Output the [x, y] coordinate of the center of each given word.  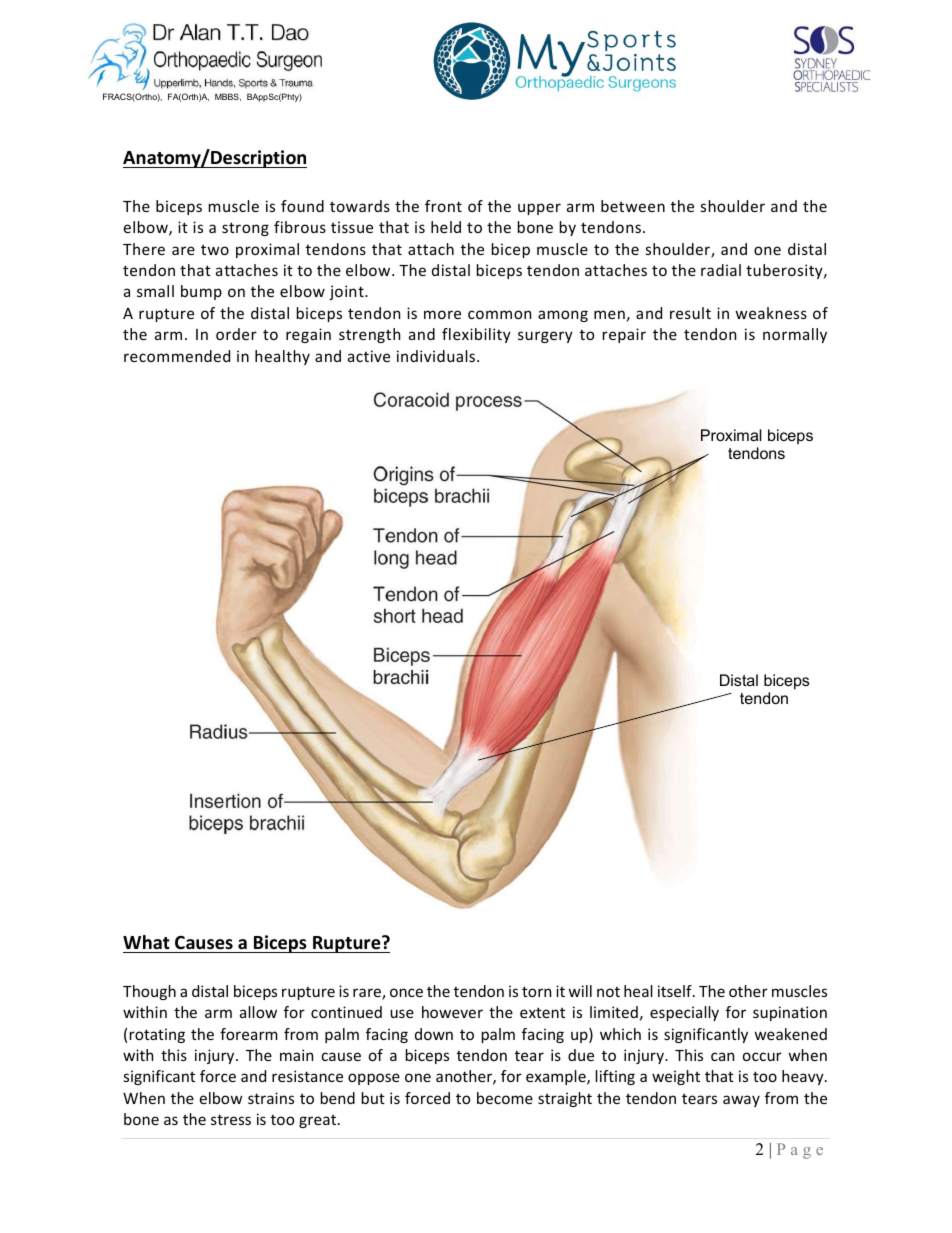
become [505, 1098]
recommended [177, 356]
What [146, 942]
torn [536, 991]
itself [676, 991]
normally [795, 335]
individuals [437, 356]
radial [721, 270]
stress [231, 1119]
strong [245, 229]
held [446, 227]
